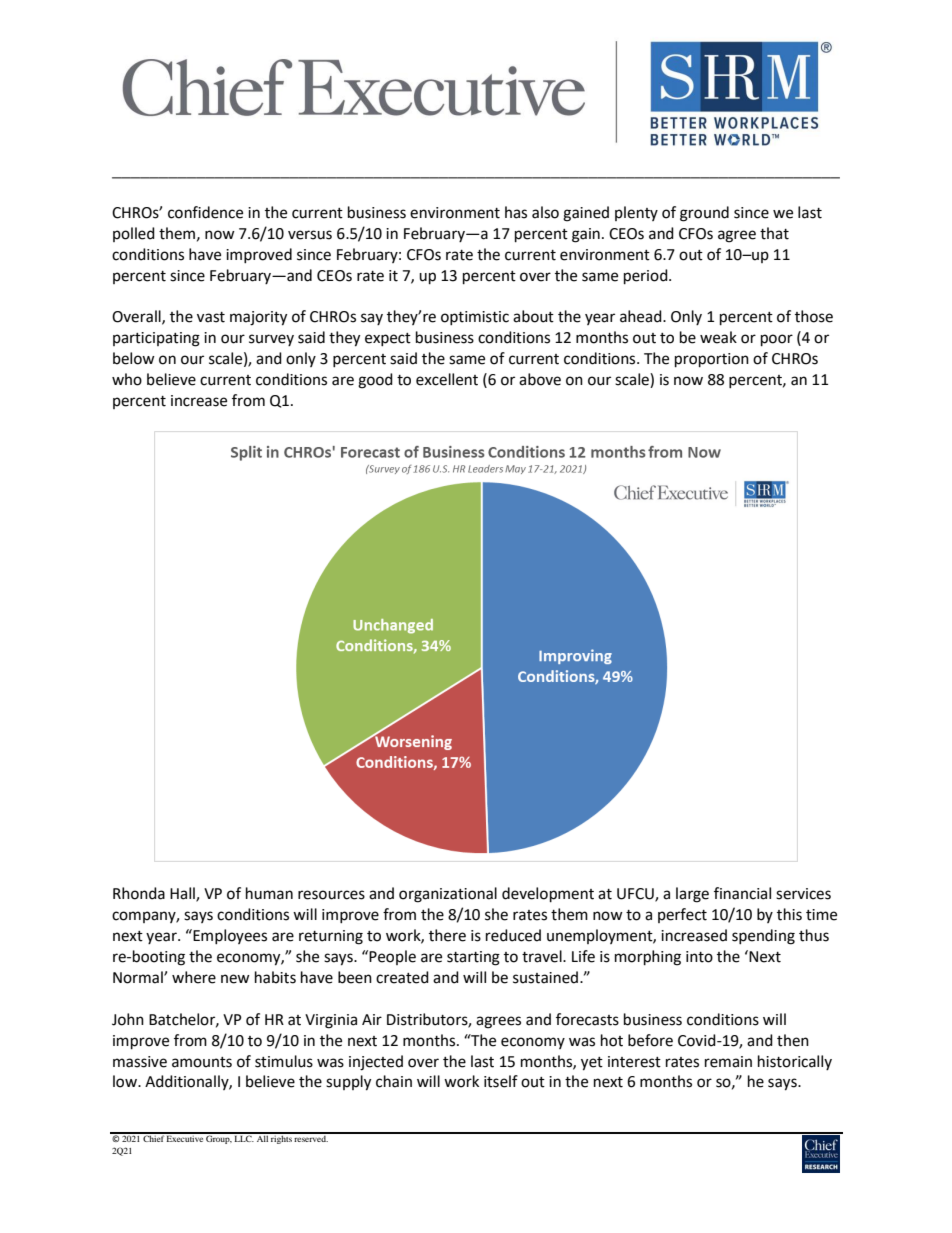 Image resolution: width=952 pixels, height=1233 pixels. I want to click on who, so click(127, 379).
